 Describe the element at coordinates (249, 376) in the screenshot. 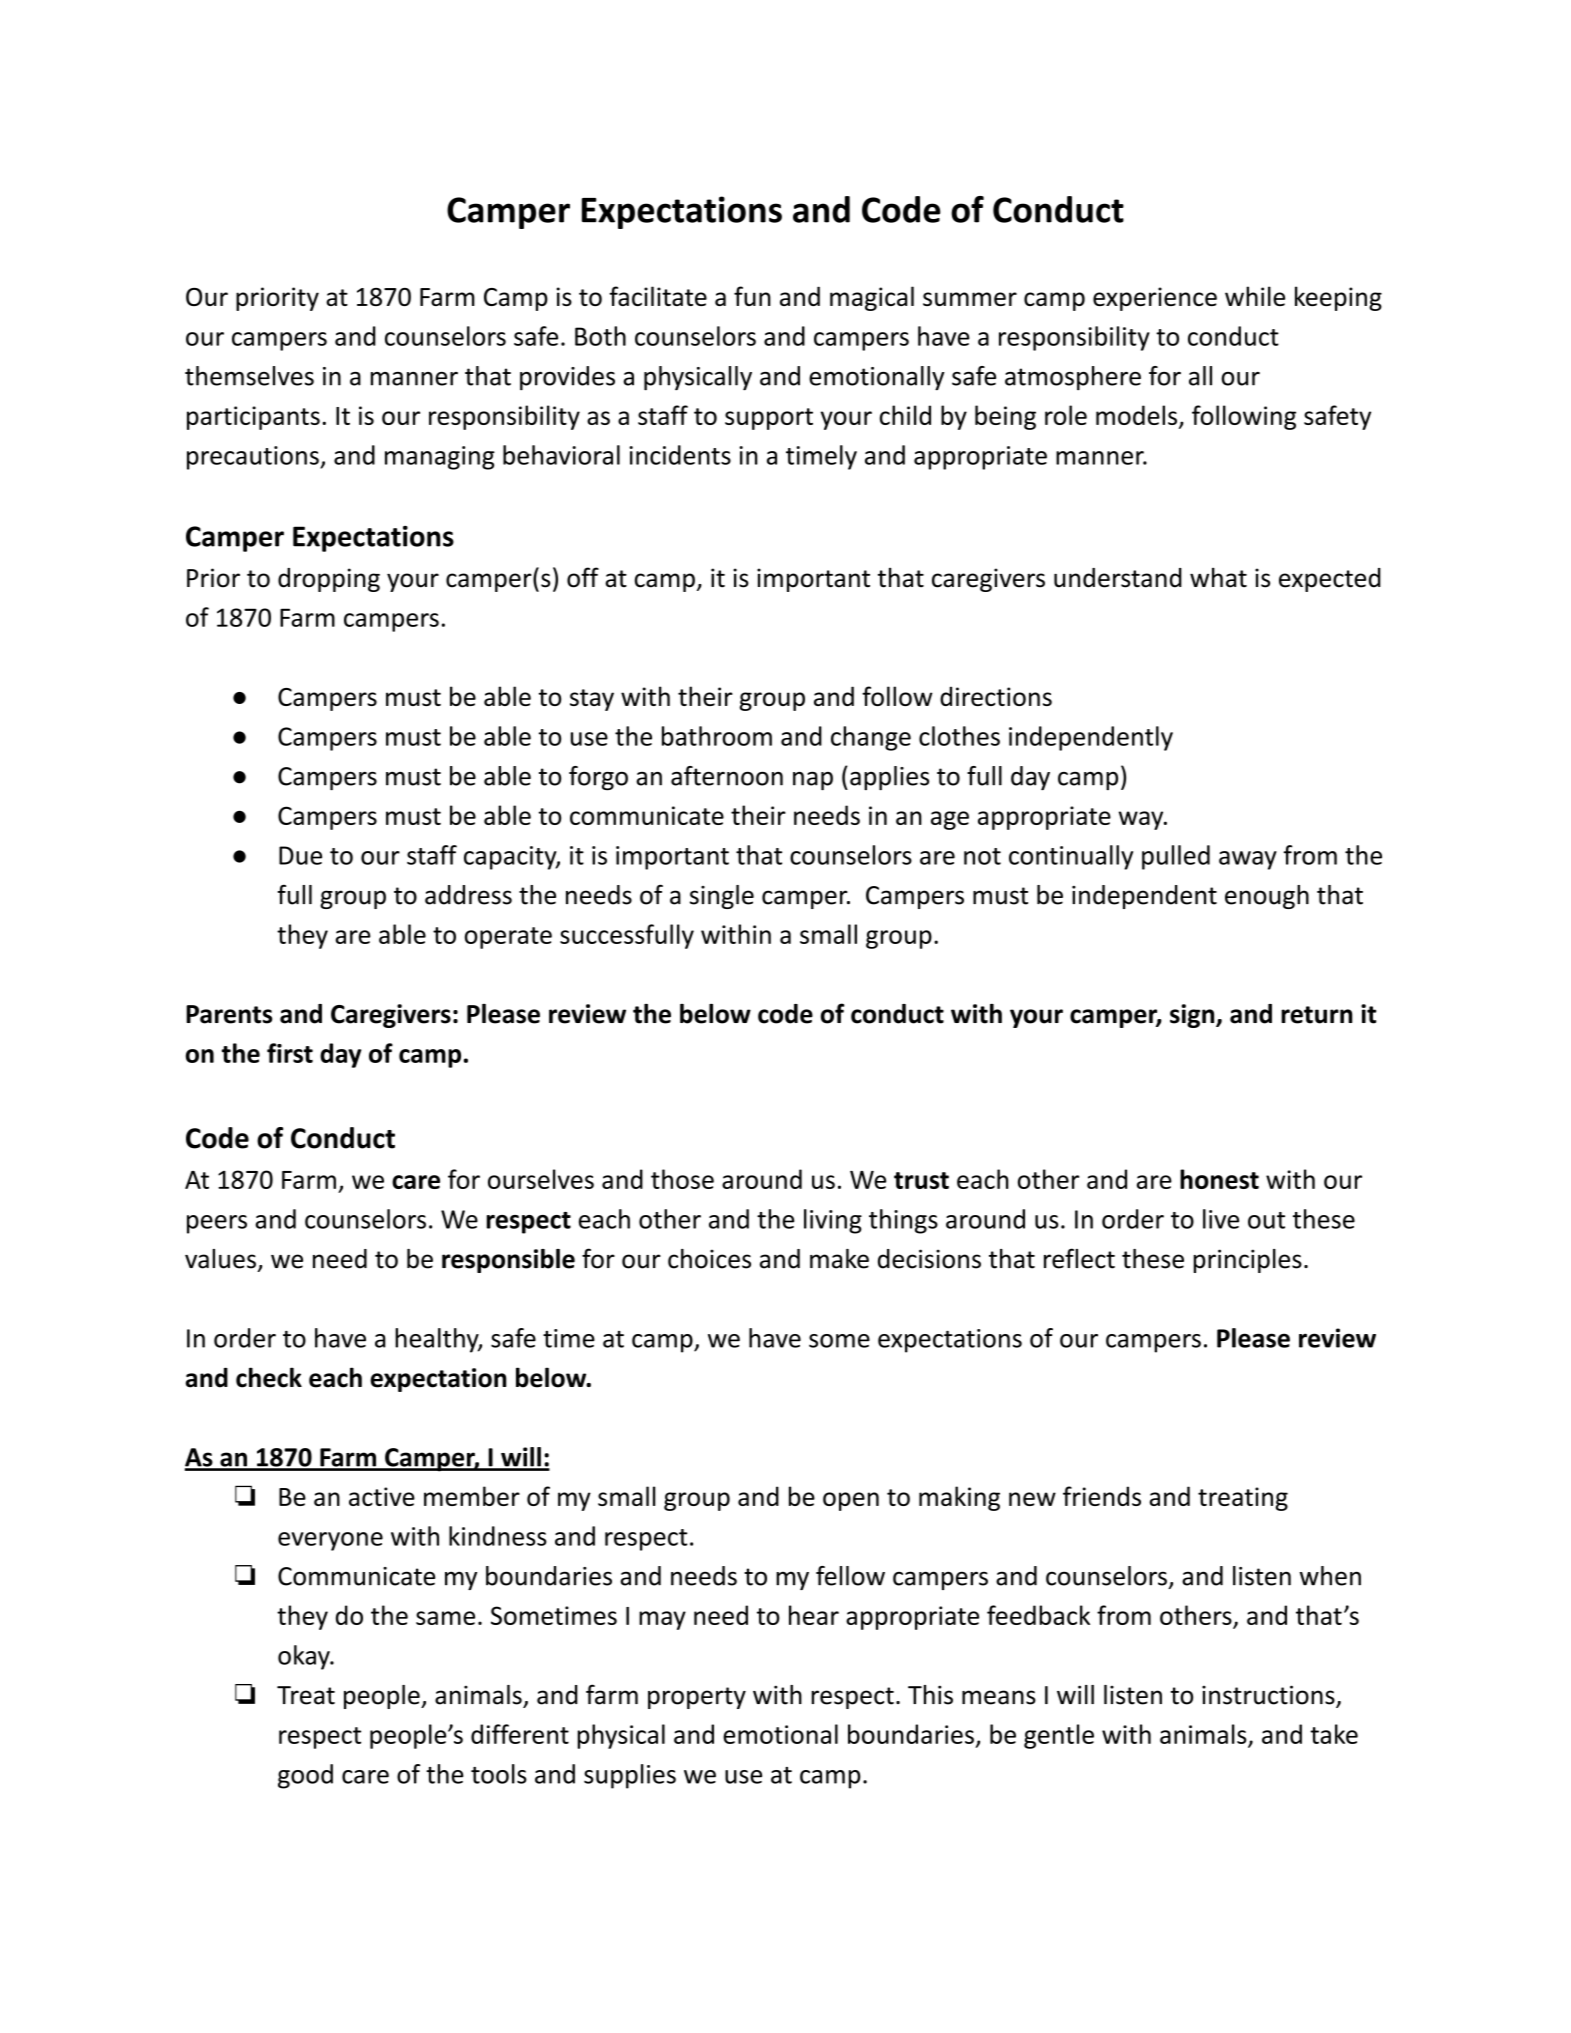

I see `themselves` at that location.
